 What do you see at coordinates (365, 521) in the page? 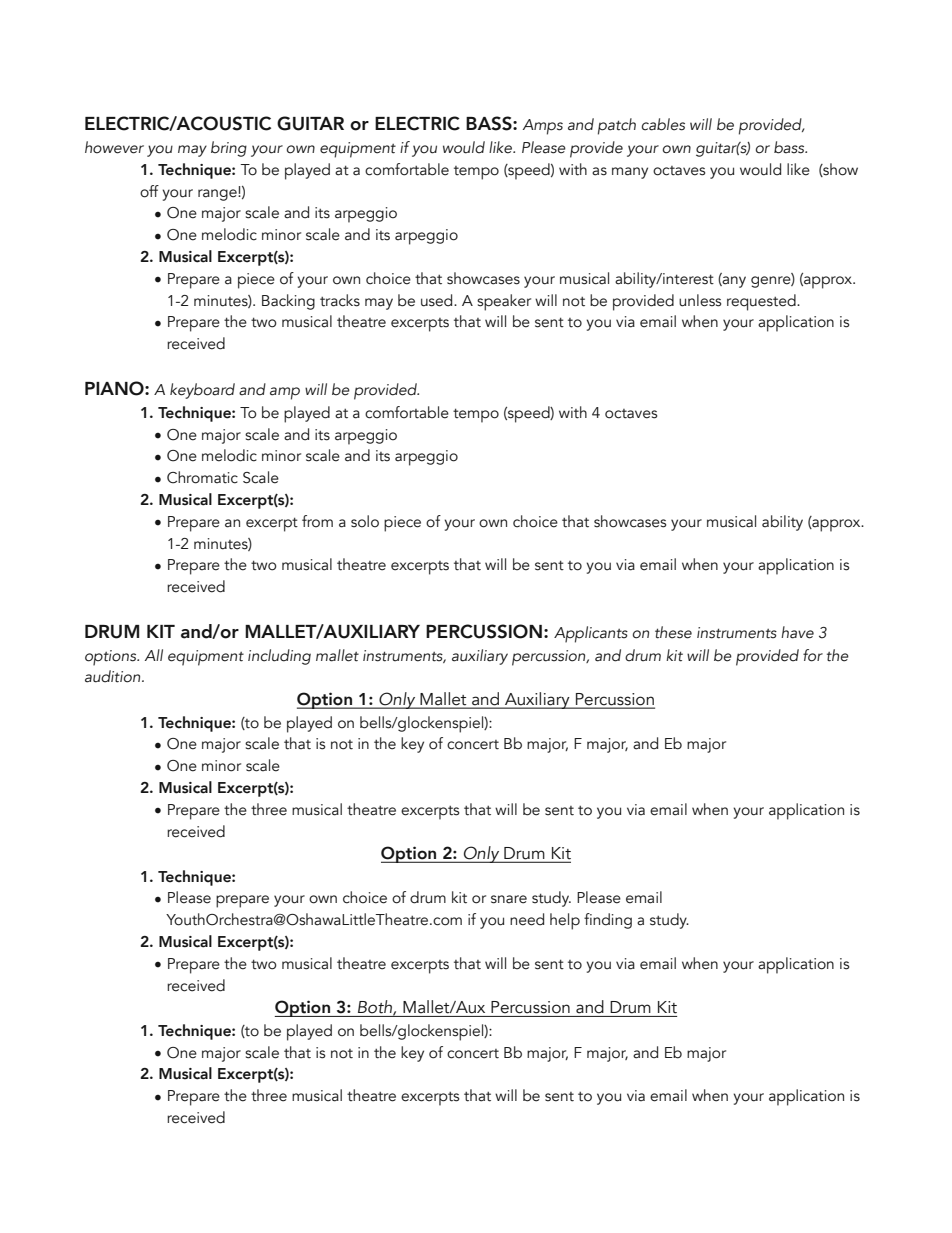
I see `solo` at bounding box center [365, 521].
